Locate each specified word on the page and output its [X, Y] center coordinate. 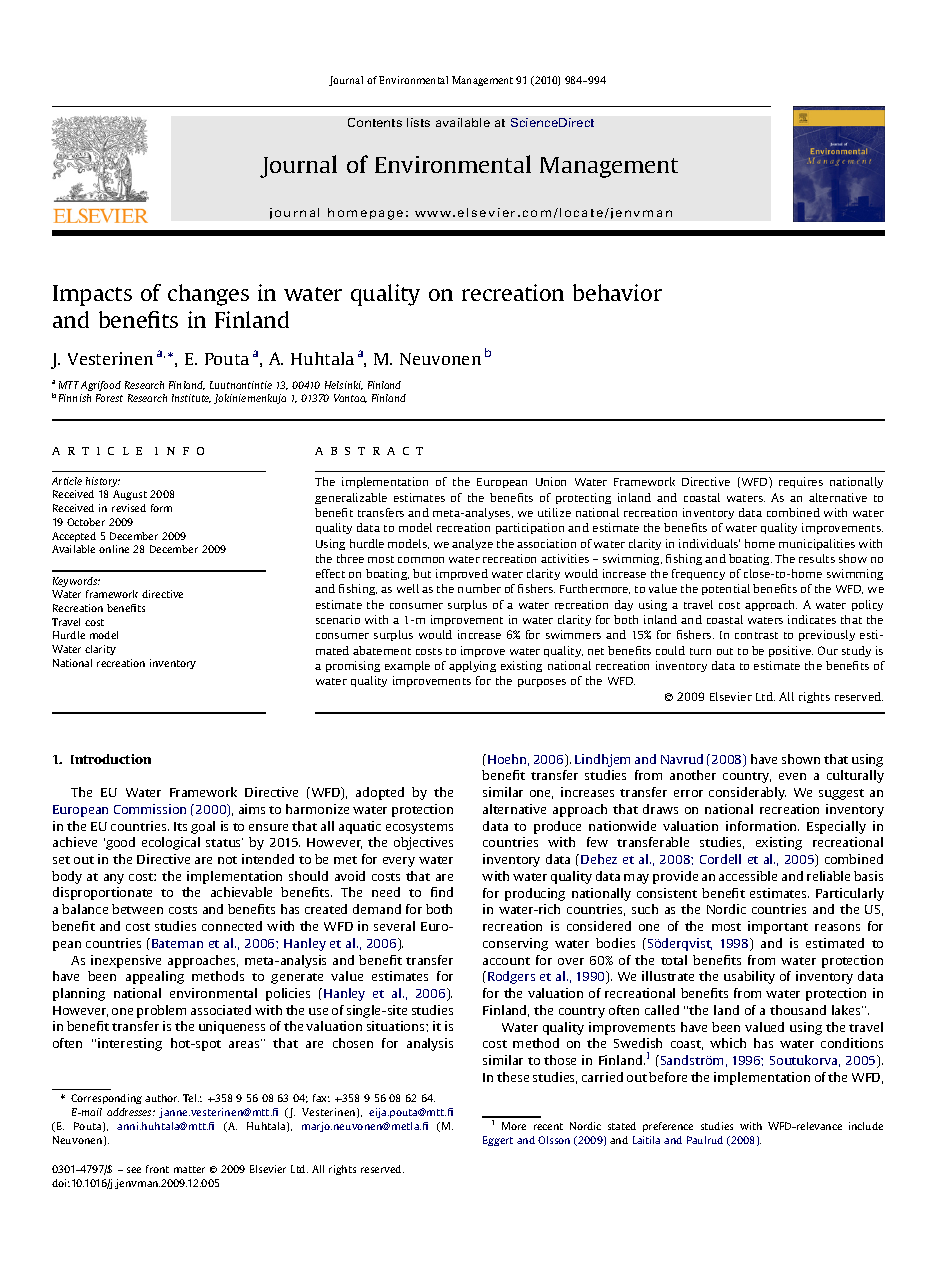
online [114, 549]
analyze [472, 544]
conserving [515, 944]
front [157, 1169]
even [792, 776]
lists [418, 122]
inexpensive [126, 961]
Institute [191, 398]
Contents [375, 122]
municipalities [817, 544]
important [778, 927]
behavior [617, 292]
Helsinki [344, 385]
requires [801, 482]
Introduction [111, 759]
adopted [380, 793]
